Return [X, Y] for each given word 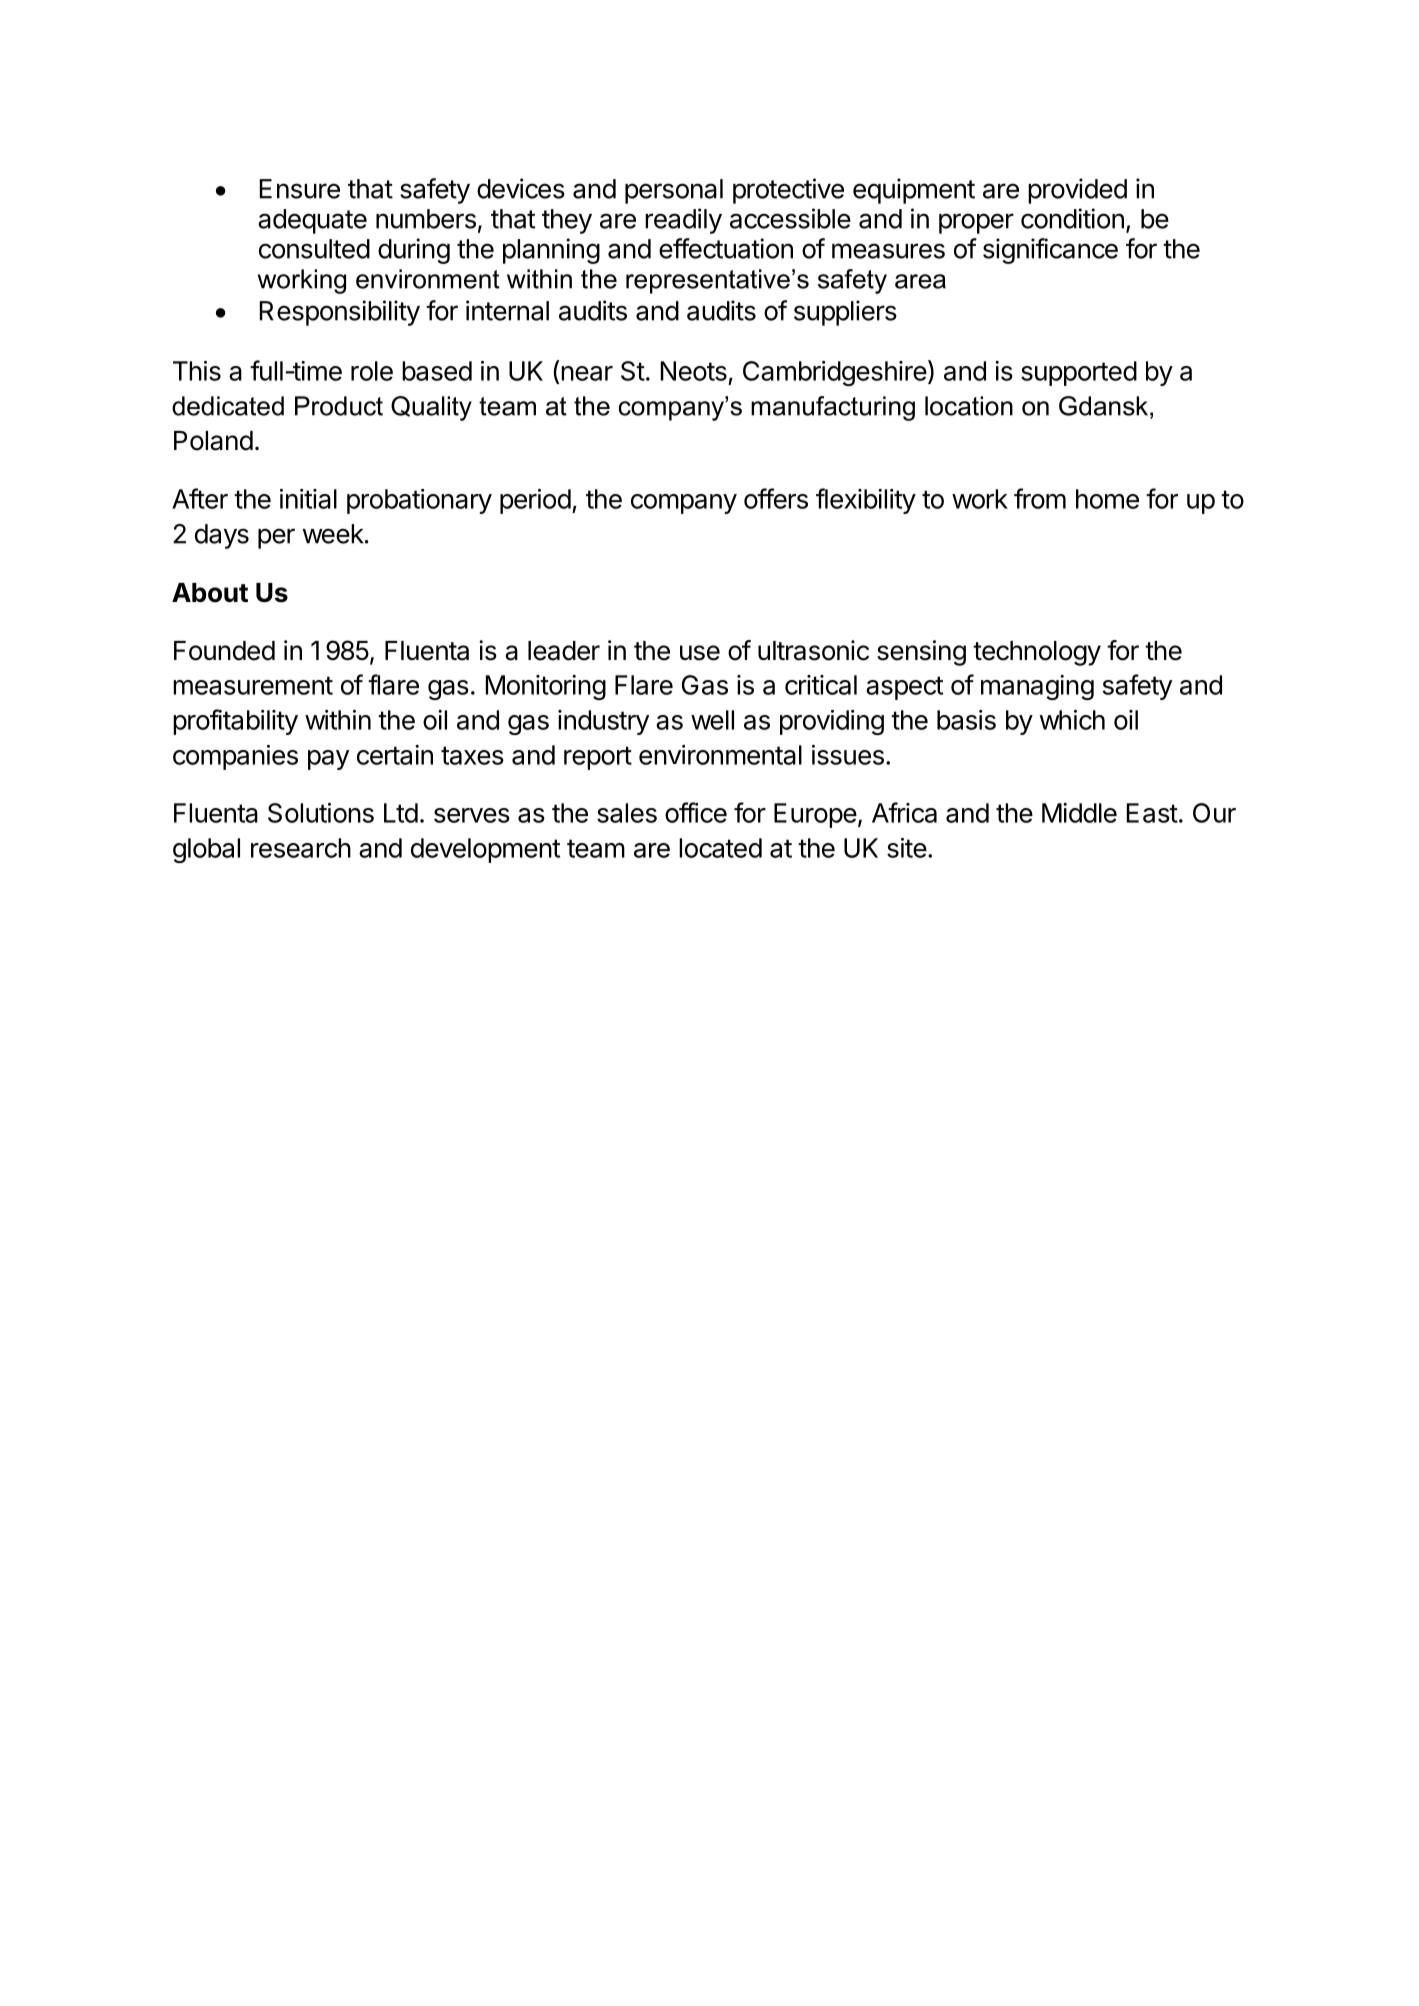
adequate [312, 221]
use [700, 653]
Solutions [321, 813]
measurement [253, 685]
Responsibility [340, 313]
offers [776, 498]
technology [1037, 653]
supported [1079, 373]
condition [1072, 218]
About [210, 593]
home [1107, 499]
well [712, 720]
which [1072, 720]
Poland [213, 441]
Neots [694, 371]
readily [683, 221]
